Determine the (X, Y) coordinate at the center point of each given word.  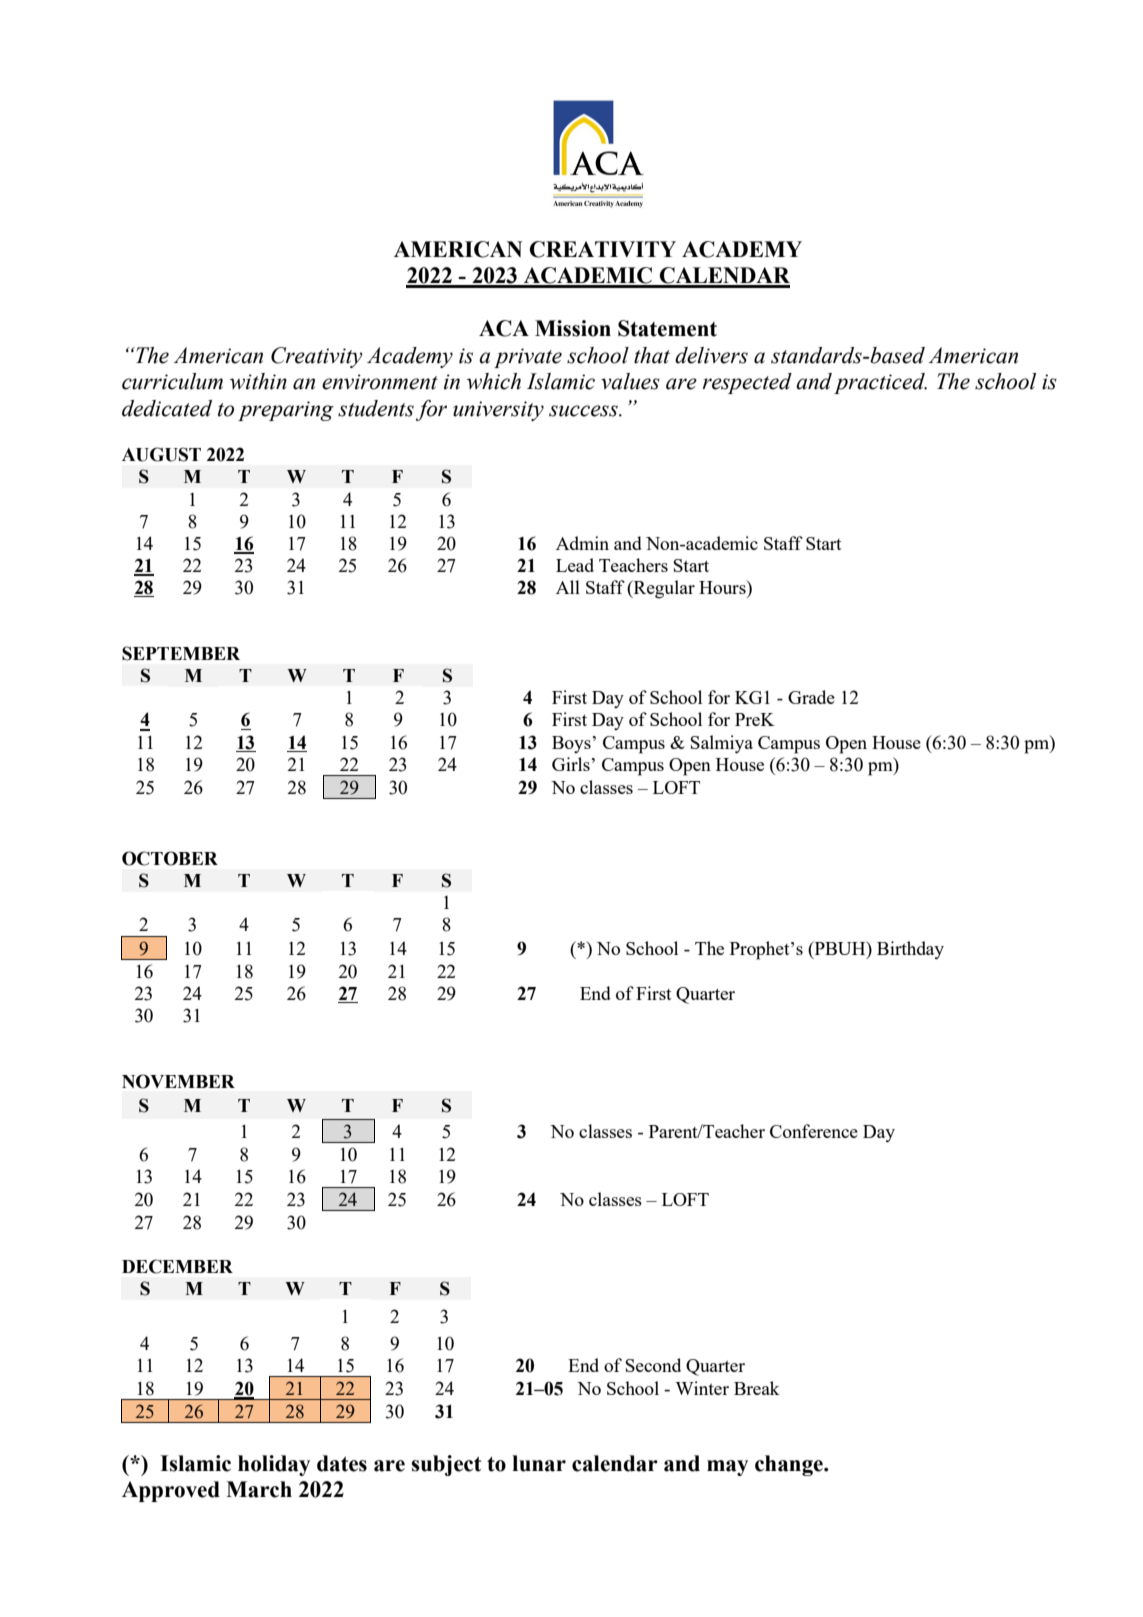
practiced (880, 383)
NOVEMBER (178, 1081)
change (790, 1465)
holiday (274, 1465)
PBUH (840, 948)
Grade (811, 697)
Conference (814, 1131)
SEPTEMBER (181, 653)
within (258, 381)
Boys (571, 744)
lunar (539, 1463)
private (528, 358)
